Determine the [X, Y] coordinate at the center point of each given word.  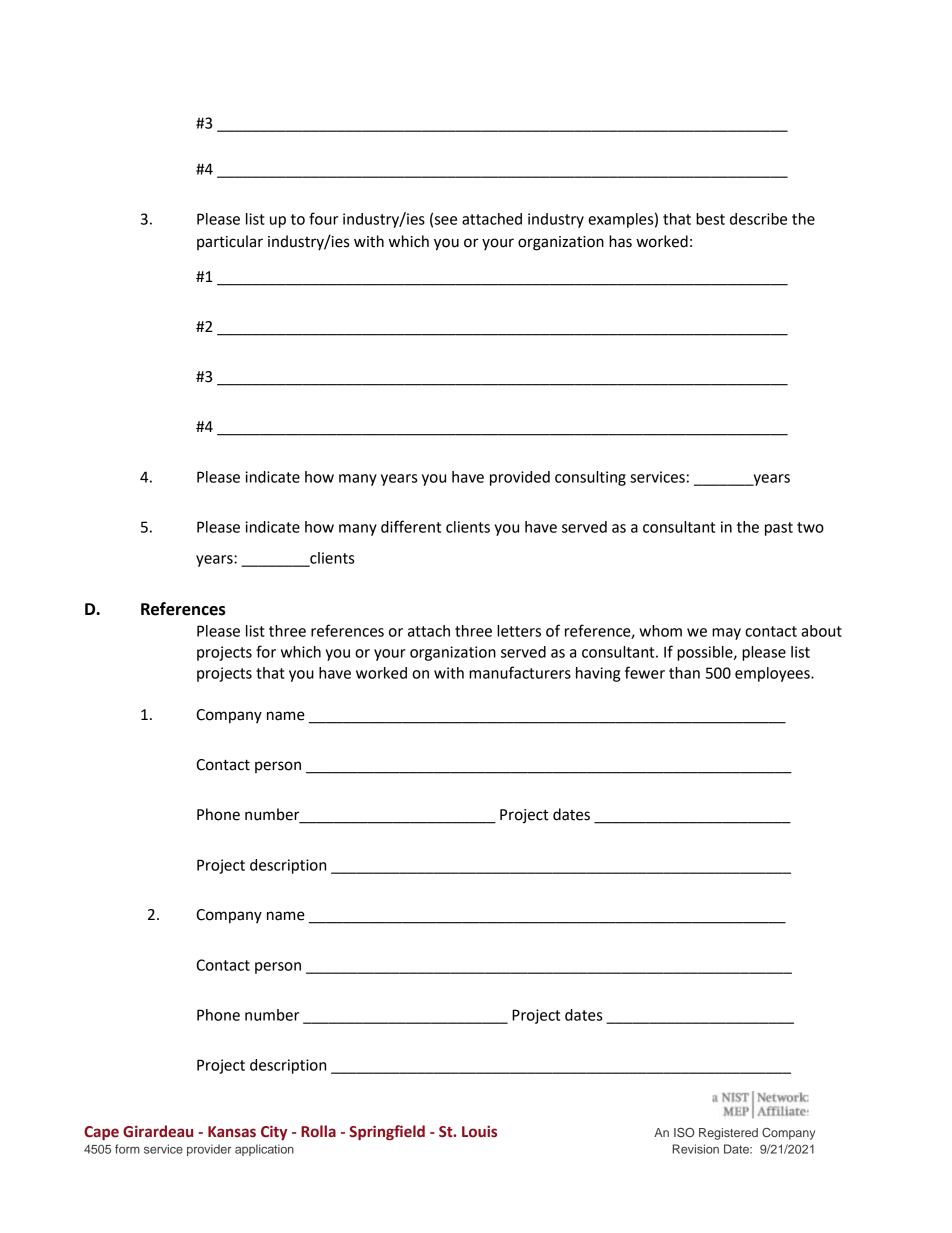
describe [758, 219]
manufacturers [520, 672]
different [411, 526]
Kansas [232, 1132]
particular [230, 242]
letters [519, 631]
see [446, 220]
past [779, 529]
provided [520, 478]
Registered [728, 1134]
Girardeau [158, 1131]
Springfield [387, 1132]
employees [773, 674]
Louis [479, 1131]
